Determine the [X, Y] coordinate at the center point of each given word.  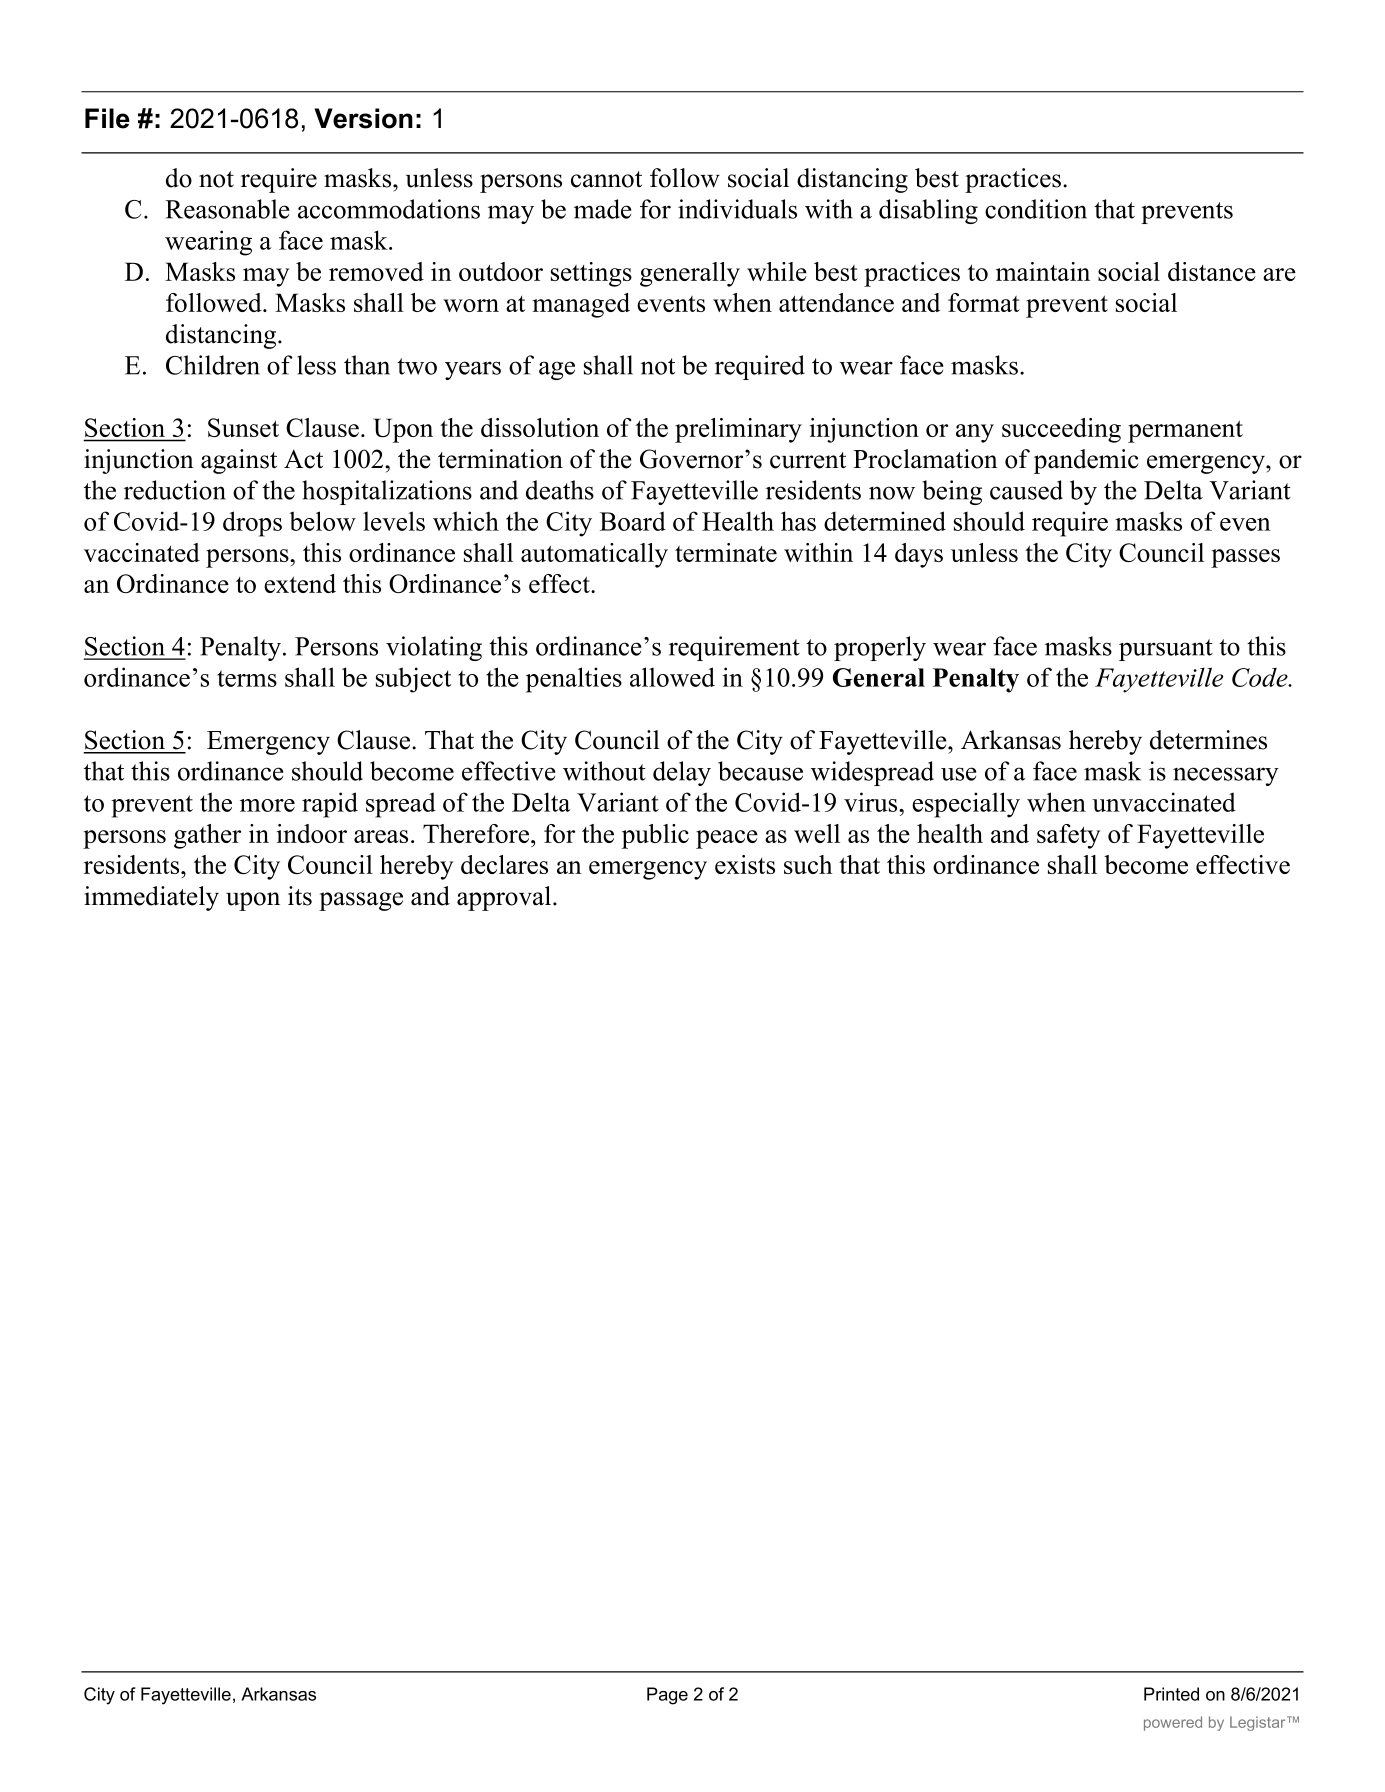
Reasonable [227, 209]
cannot [606, 179]
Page [667, 1696]
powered [1173, 1723]
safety [1068, 836]
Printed [1171, 1694]
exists [745, 864]
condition [1036, 209]
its [300, 896]
